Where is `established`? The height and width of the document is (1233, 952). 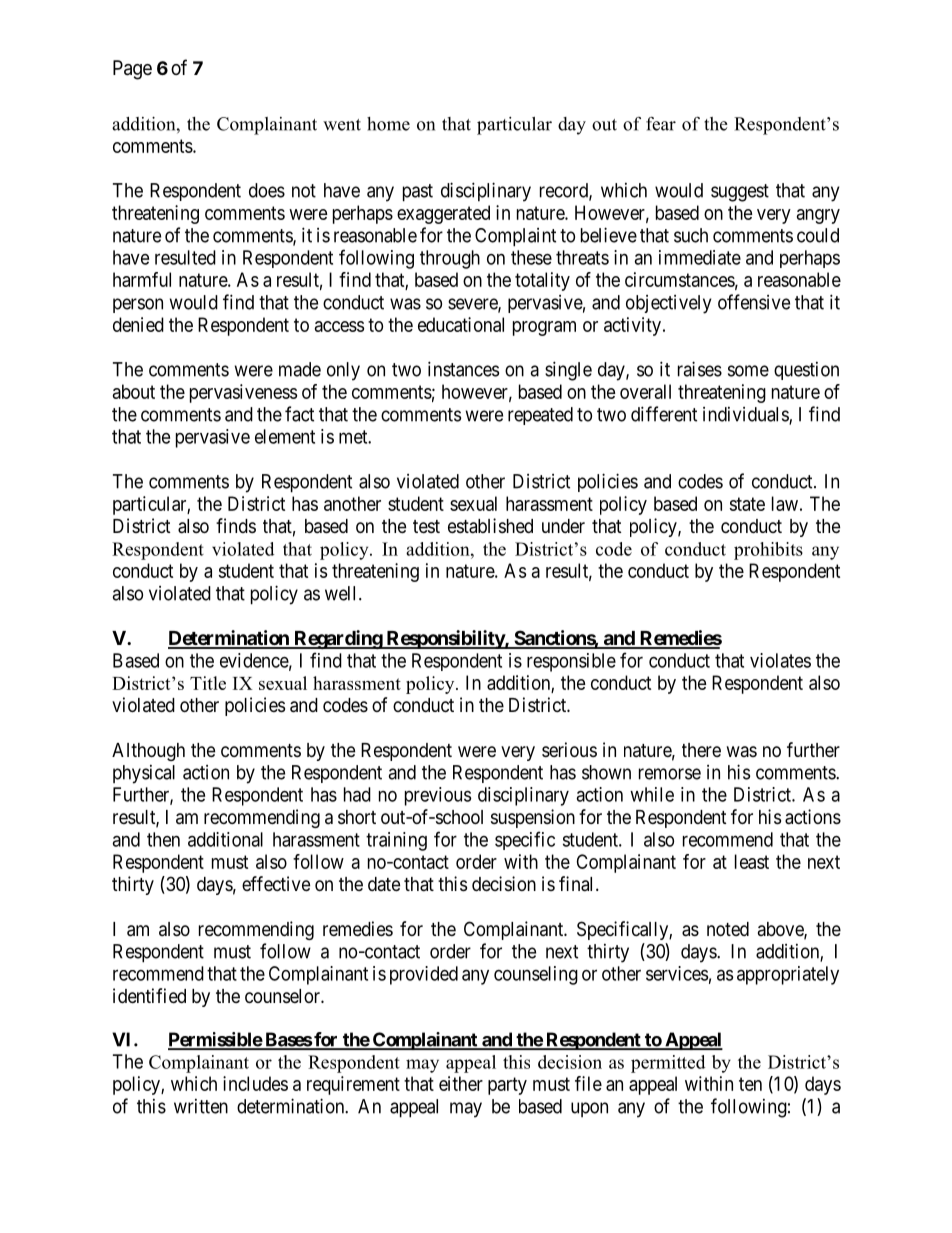
established is located at coordinates (490, 526).
